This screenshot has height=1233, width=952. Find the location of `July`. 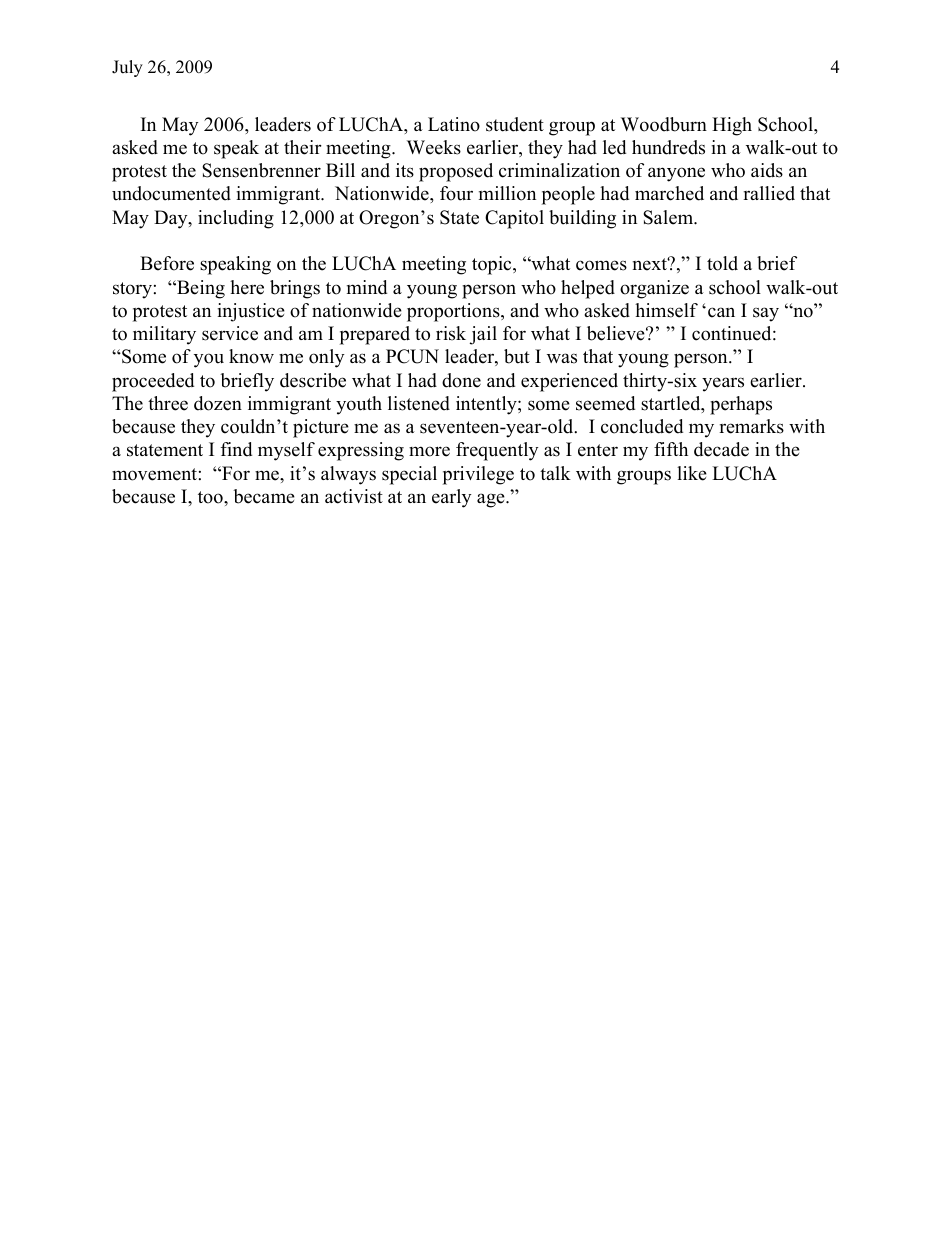

July is located at coordinates (127, 68).
